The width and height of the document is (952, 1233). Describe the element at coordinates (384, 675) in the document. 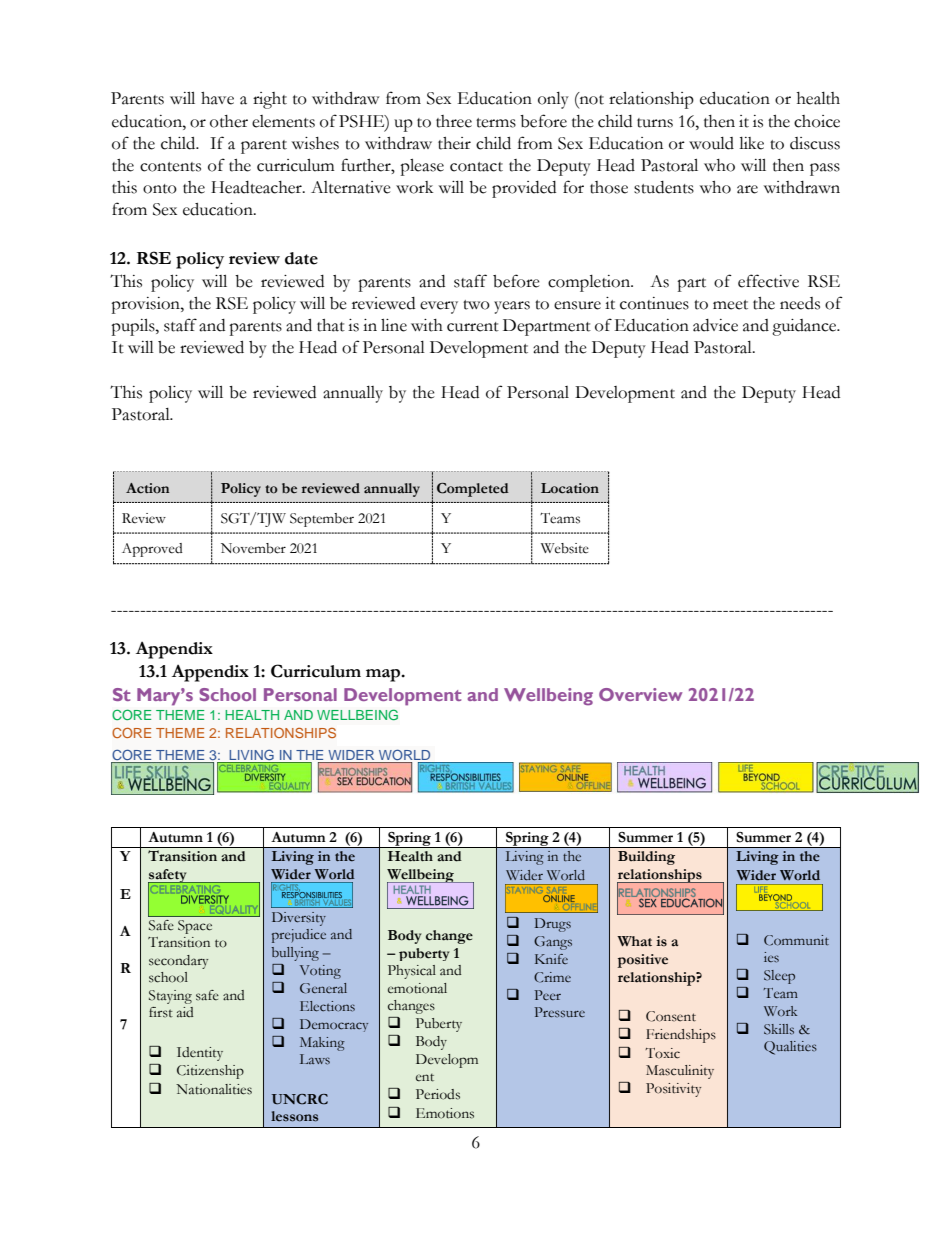

I see `map` at that location.
